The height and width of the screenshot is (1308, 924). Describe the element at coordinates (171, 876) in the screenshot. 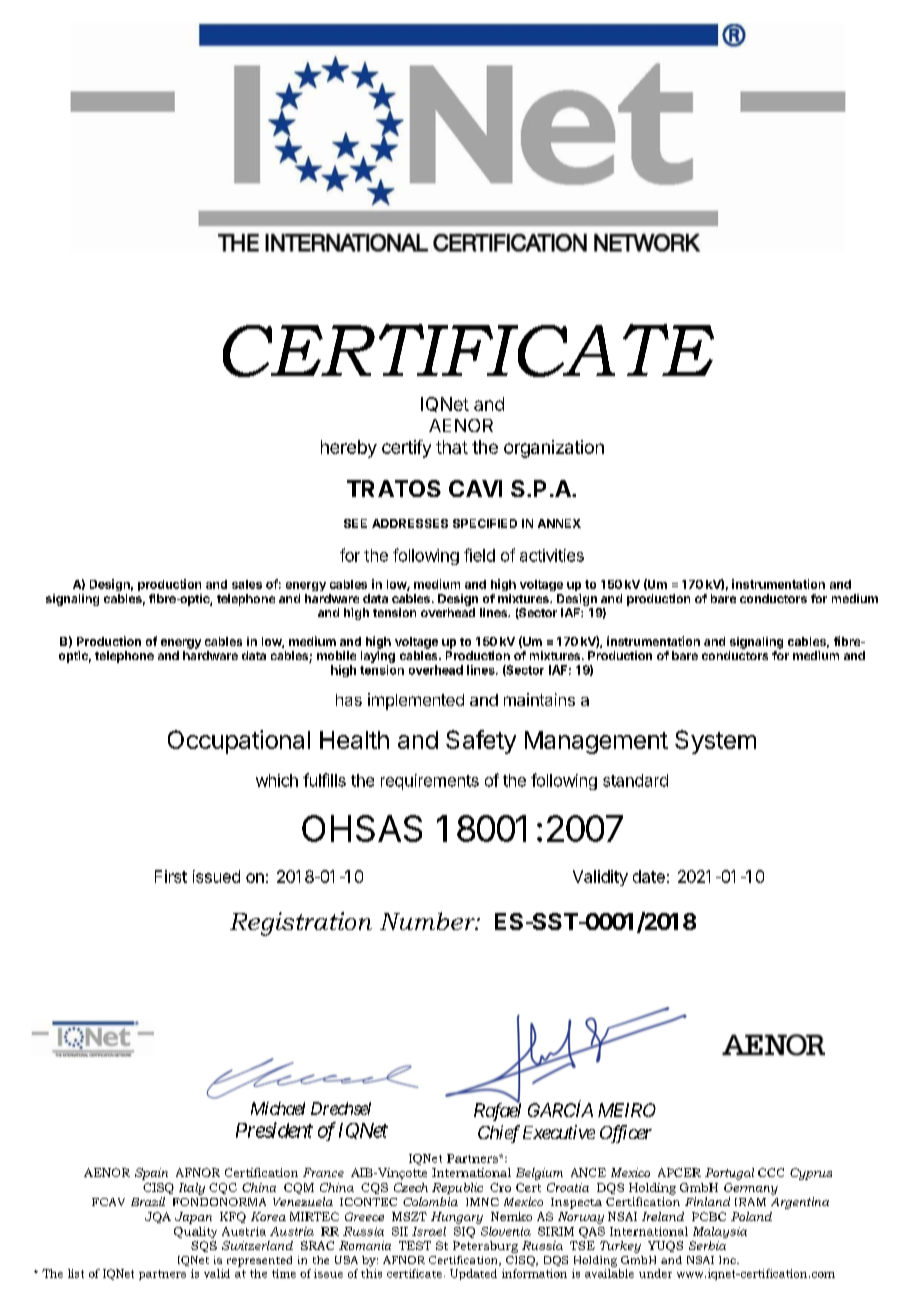

I see `First` at that location.
